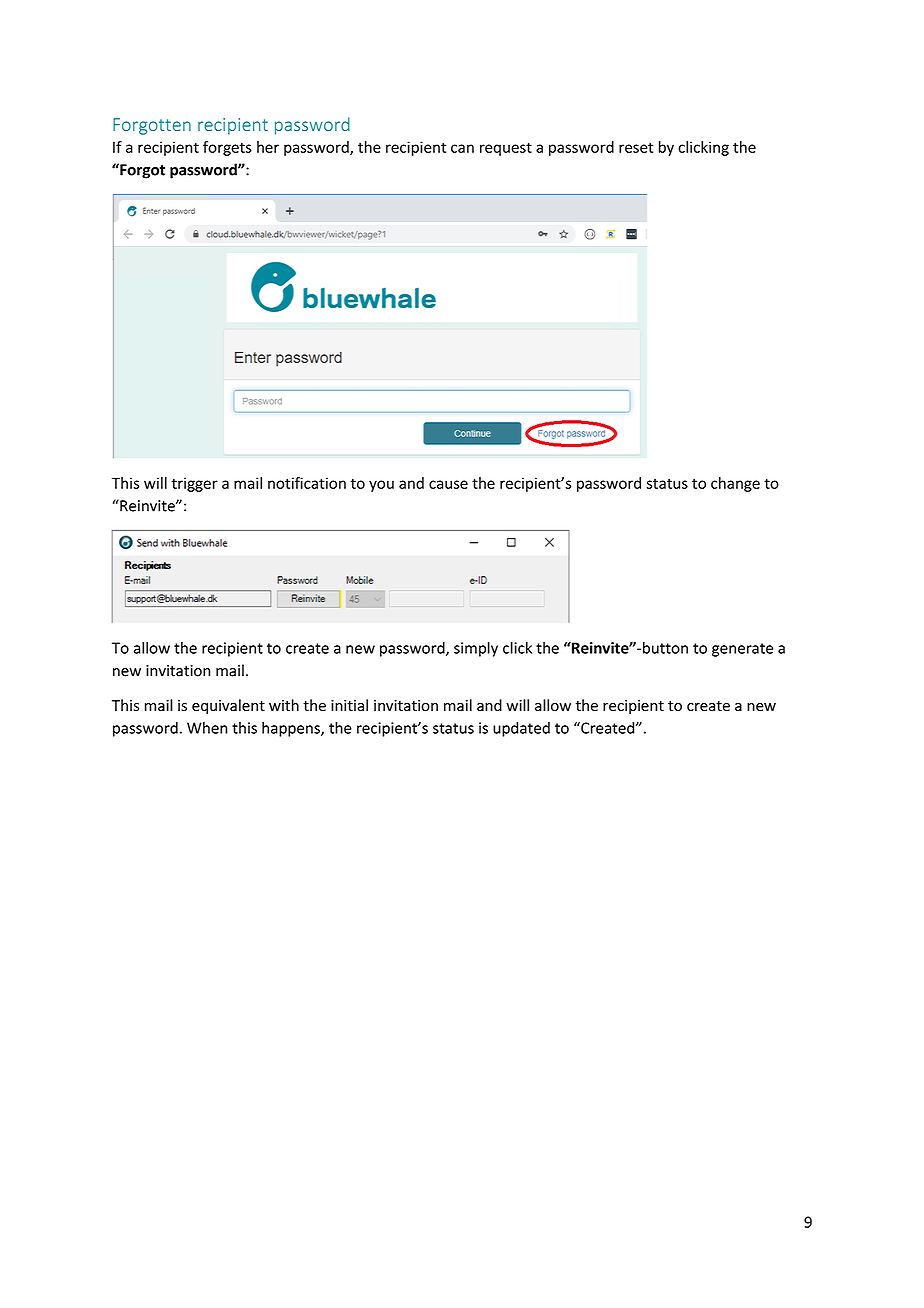 The image size is (924, 1308). What do you see at coordinates (636, 147) in the page?
I see `reset` at bounding box center [636, 147].
